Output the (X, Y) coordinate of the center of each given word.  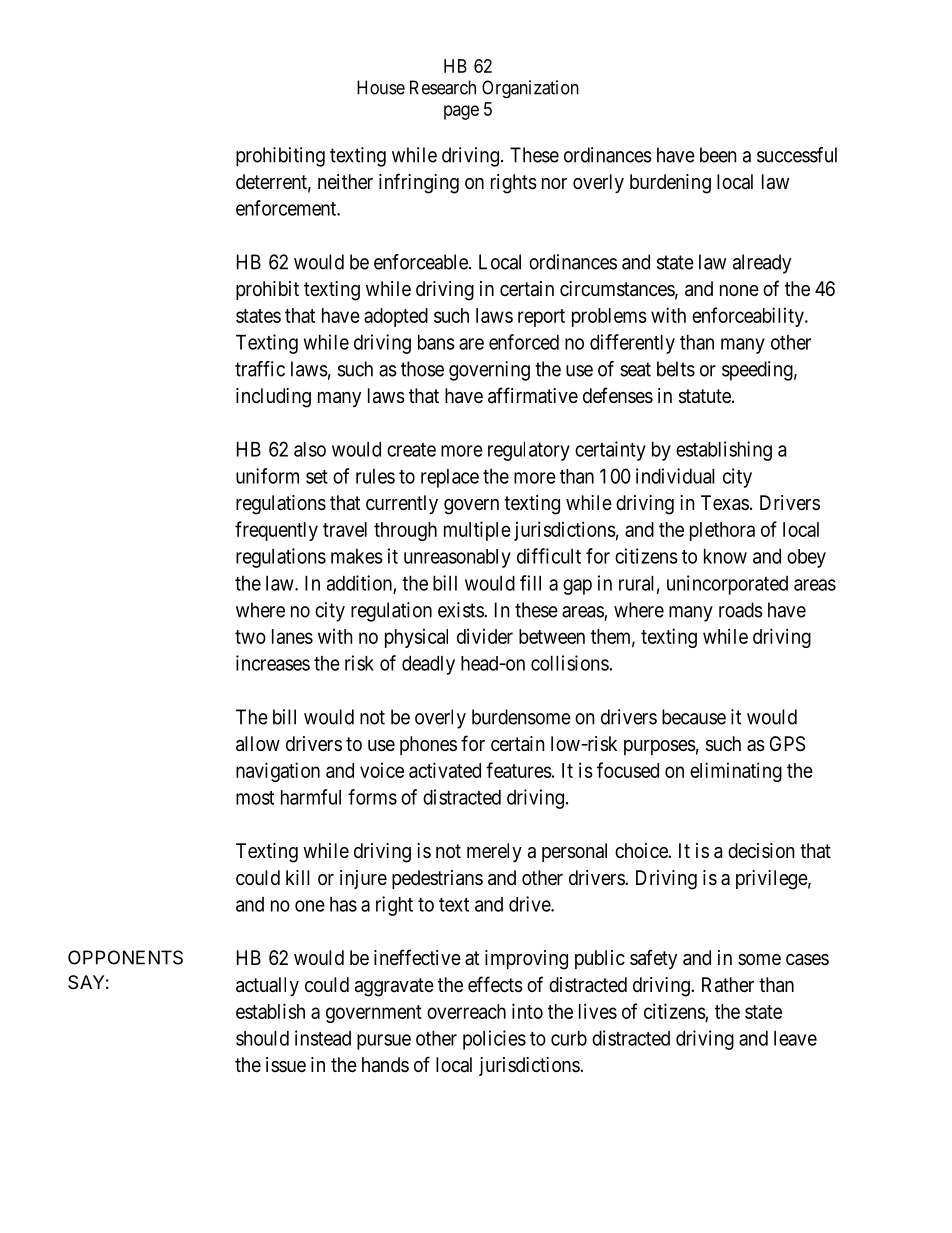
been (718, 155)
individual (675, 476)
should (262, 1038)
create (411, 450)
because (694, 717)
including (273, 398)
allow (258, 744)
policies (494, 1040)
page (461, 112)
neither (345, 182)
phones (428, 745)
